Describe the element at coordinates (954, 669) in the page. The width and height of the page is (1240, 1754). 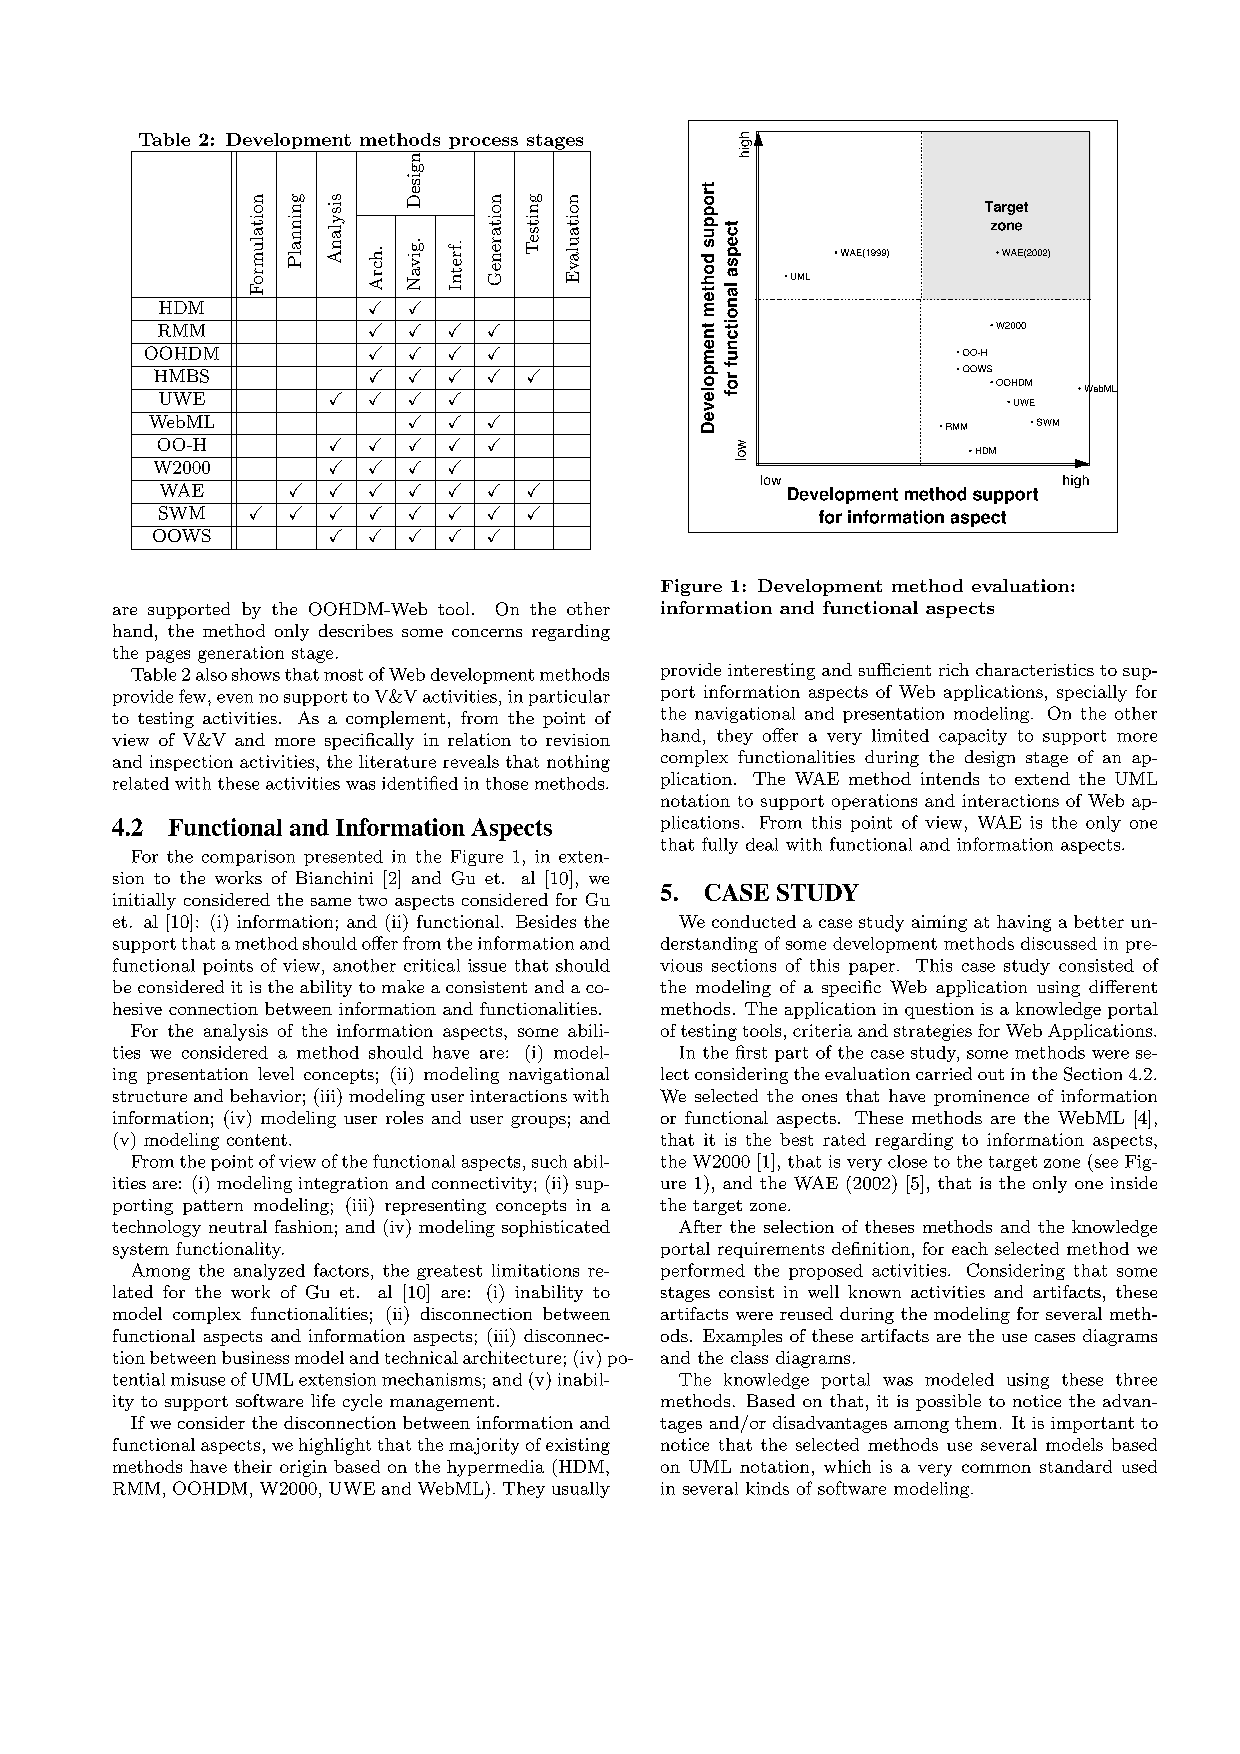
I see `rich` at that location.
